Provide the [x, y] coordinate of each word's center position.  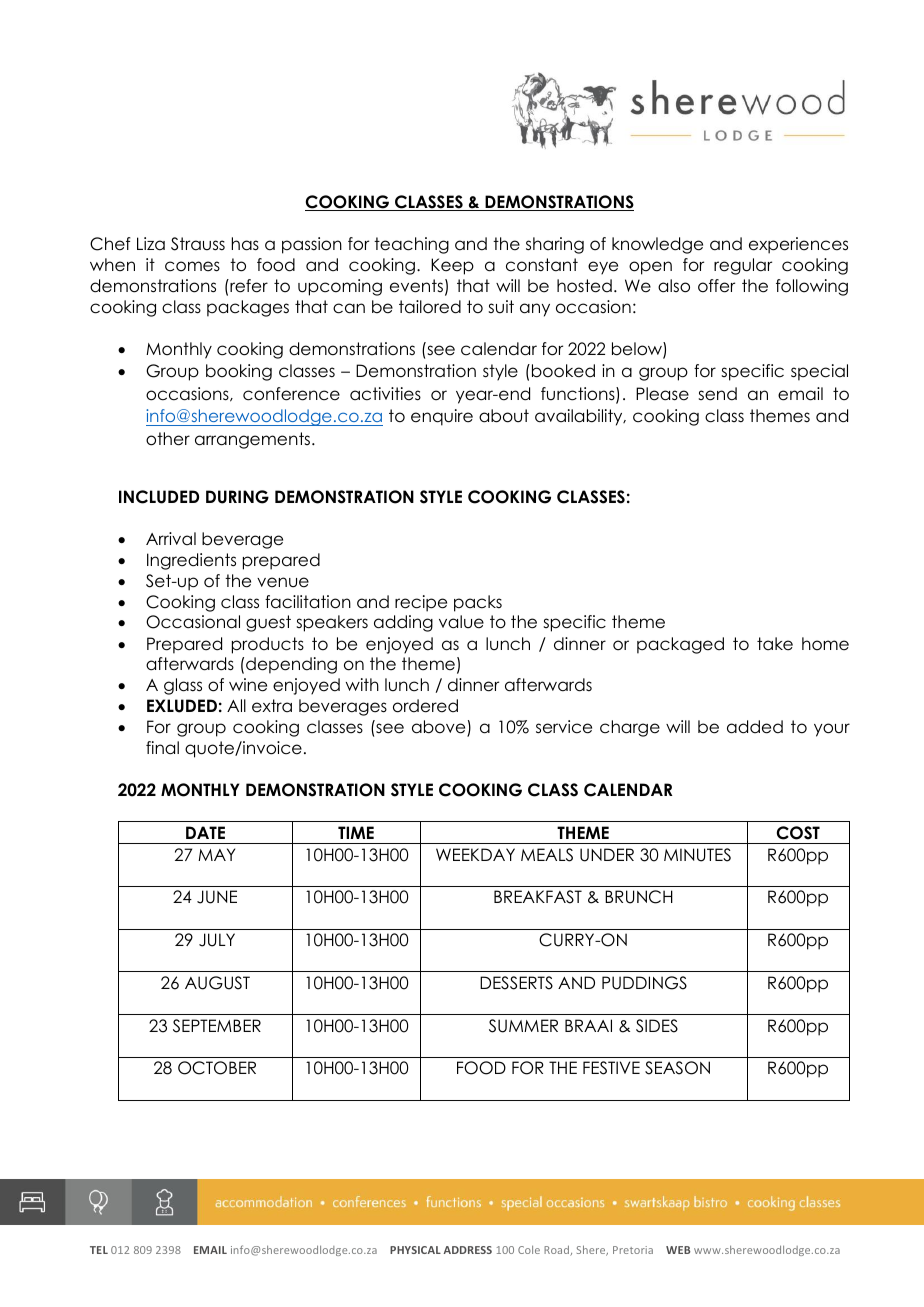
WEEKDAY [475, 854]
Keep [452, 266]
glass [183, 686]
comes [192, 266]
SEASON [677, 1068]
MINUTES [697, 855]
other [168, 439]
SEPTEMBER [217, 1026]
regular [743, 266]
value [461, 622]
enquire [442, 417]
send [717, 394]
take [775, 644]
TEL [99, 1250]
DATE [205, 832]
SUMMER [523, 1026]
